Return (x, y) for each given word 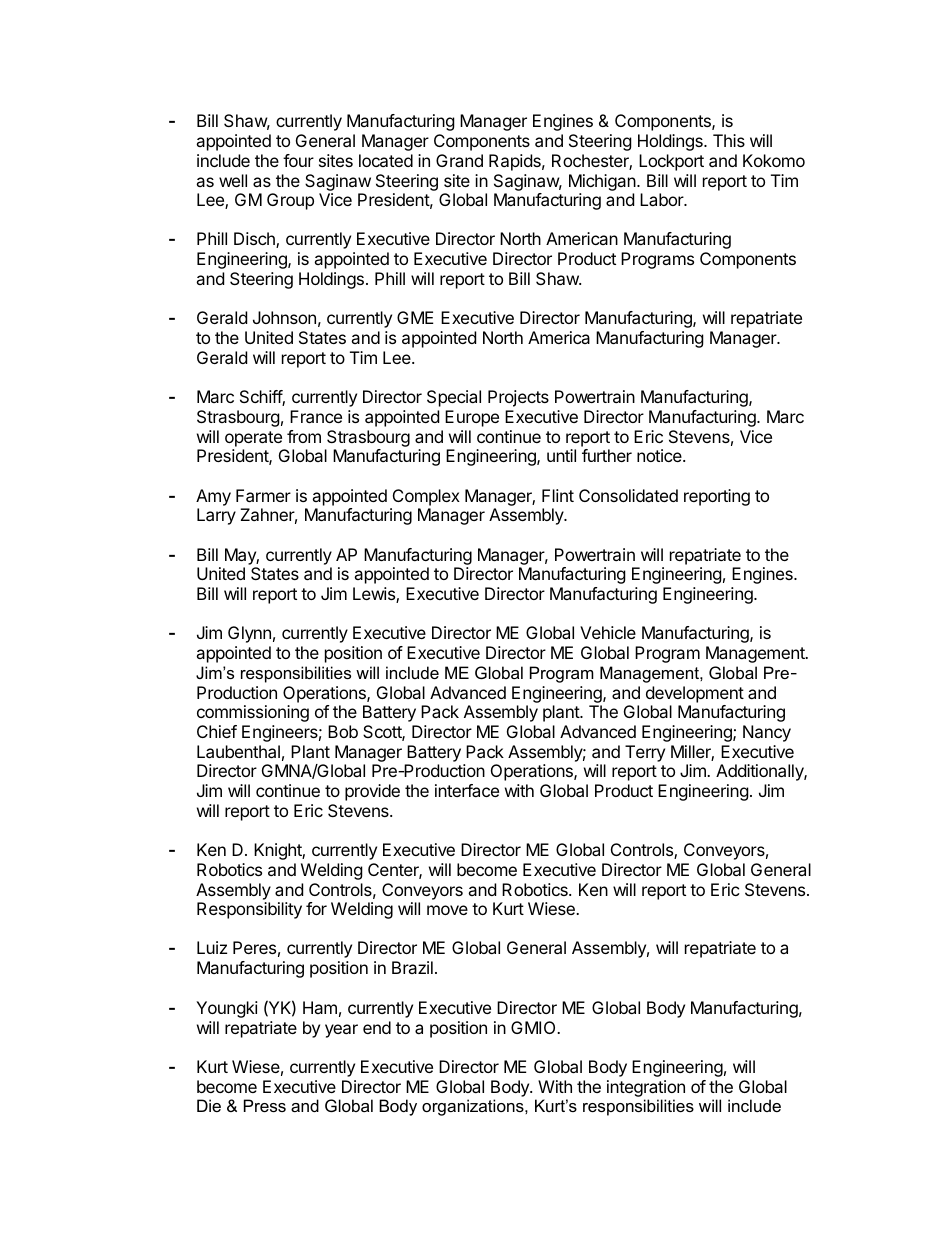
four (298, 160)
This (729, 140)
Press (265, 1105)
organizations (474, 1107)
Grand (459, 160)
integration (646, 1088)
